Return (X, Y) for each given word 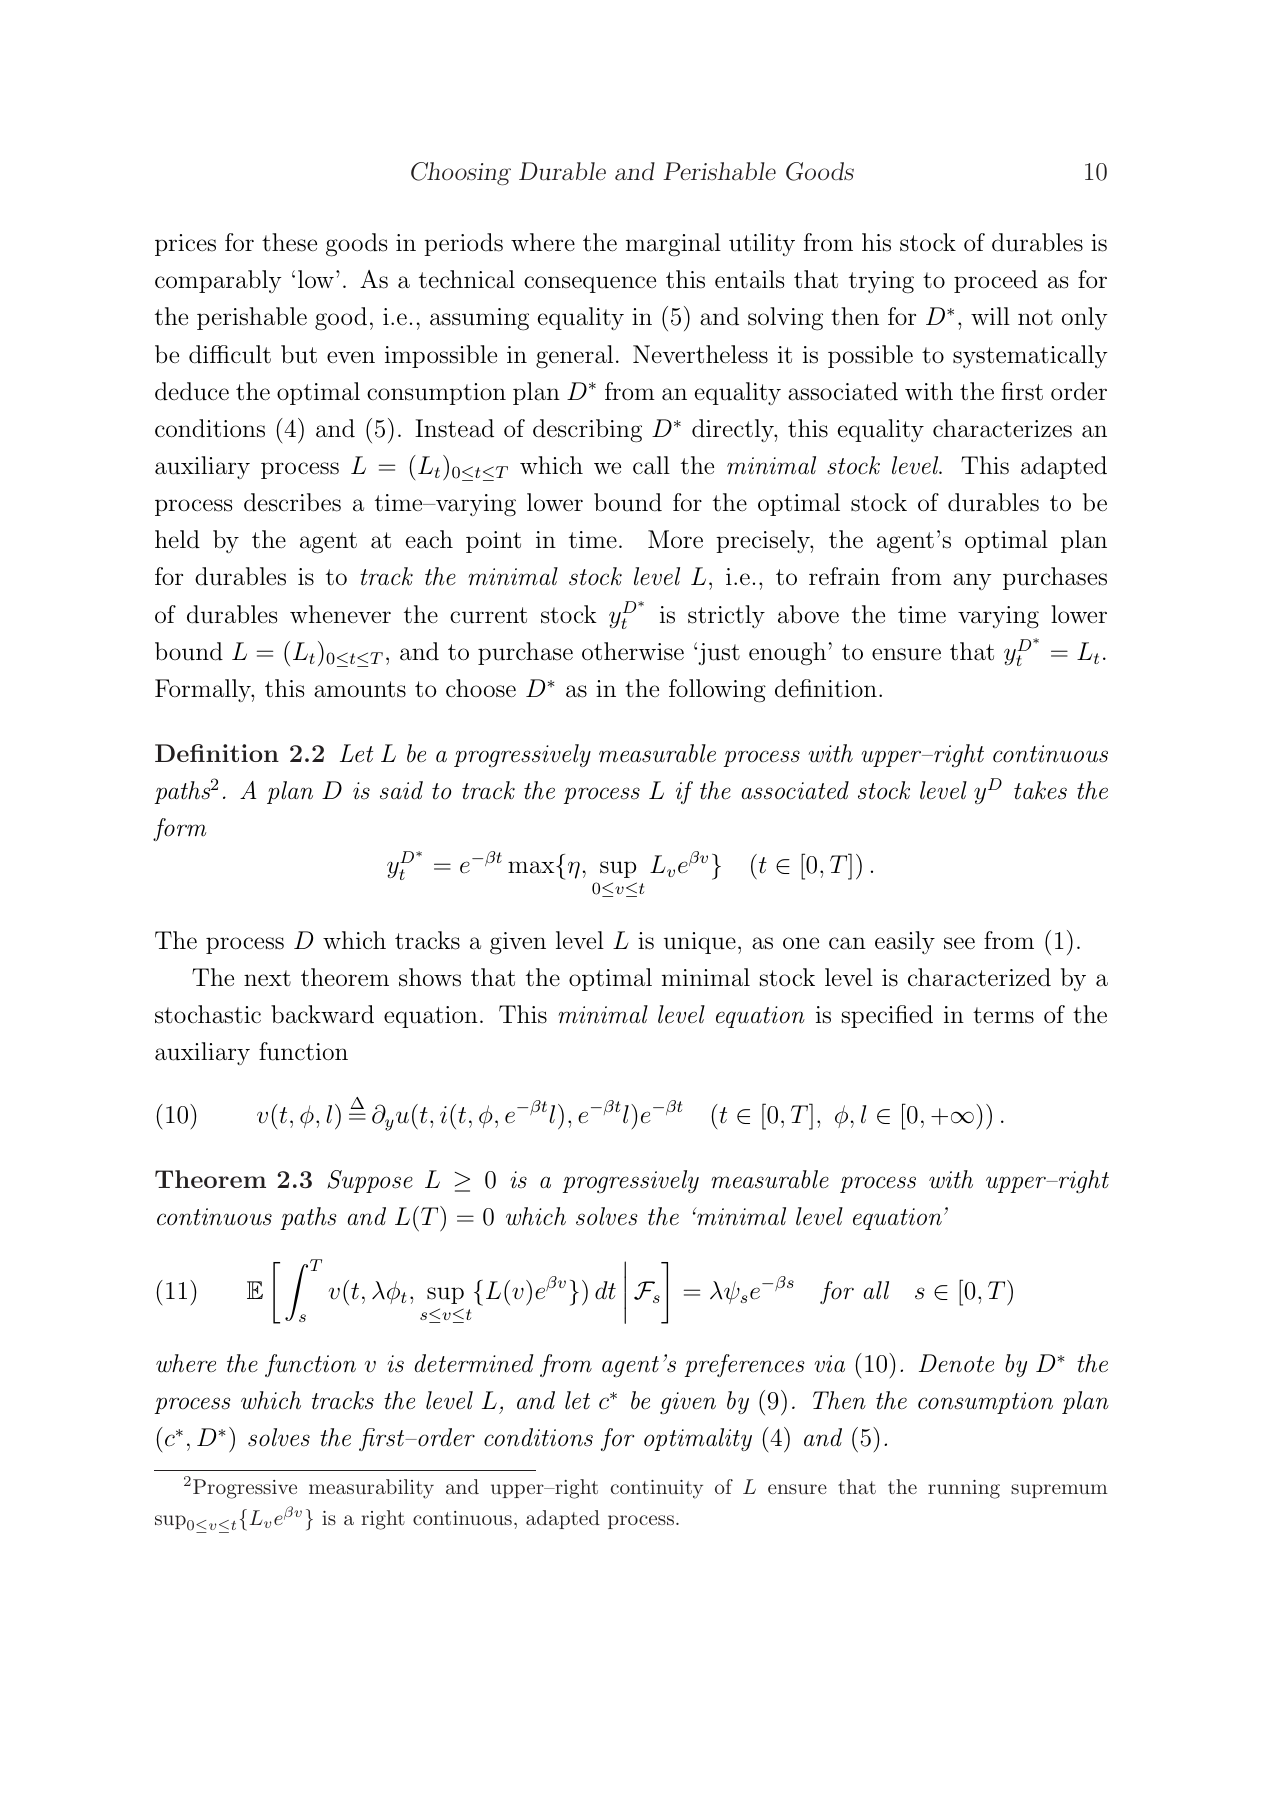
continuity (657, 1489)
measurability (371, 1489)
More (675, 539)
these (289, 242)
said (401, 790)
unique (700, 943)
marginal (673, 245)
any (972, 581)
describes (292, 502)
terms (1003, 1015)
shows (430, 977)
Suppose (370, 1181)
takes (1040, 790)
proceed (996, 281)
